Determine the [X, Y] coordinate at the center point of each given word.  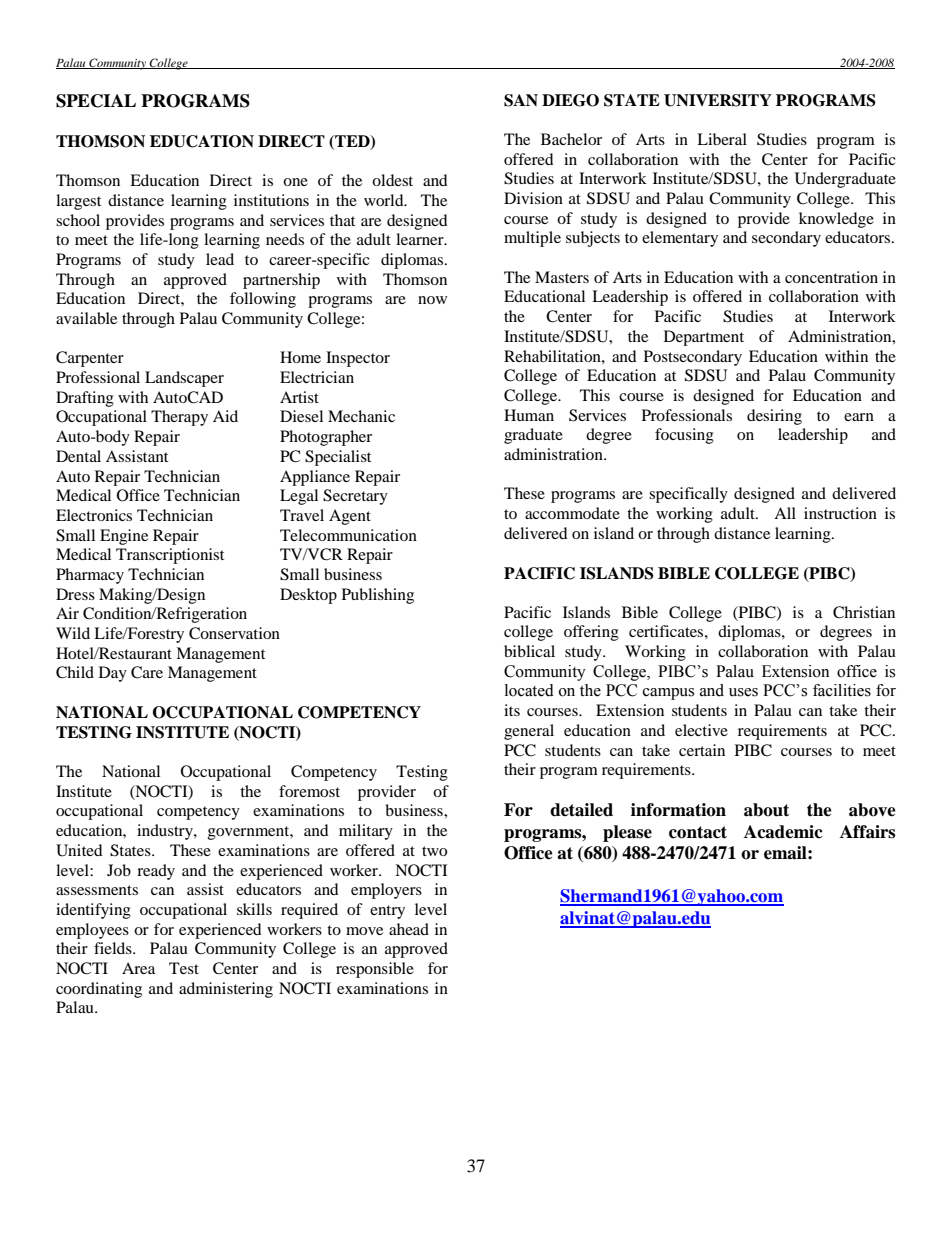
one [295, 182]
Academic [783, 832]
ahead [409, 929]
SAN [521, 100]
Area [138, 968]
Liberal [722, 139]
